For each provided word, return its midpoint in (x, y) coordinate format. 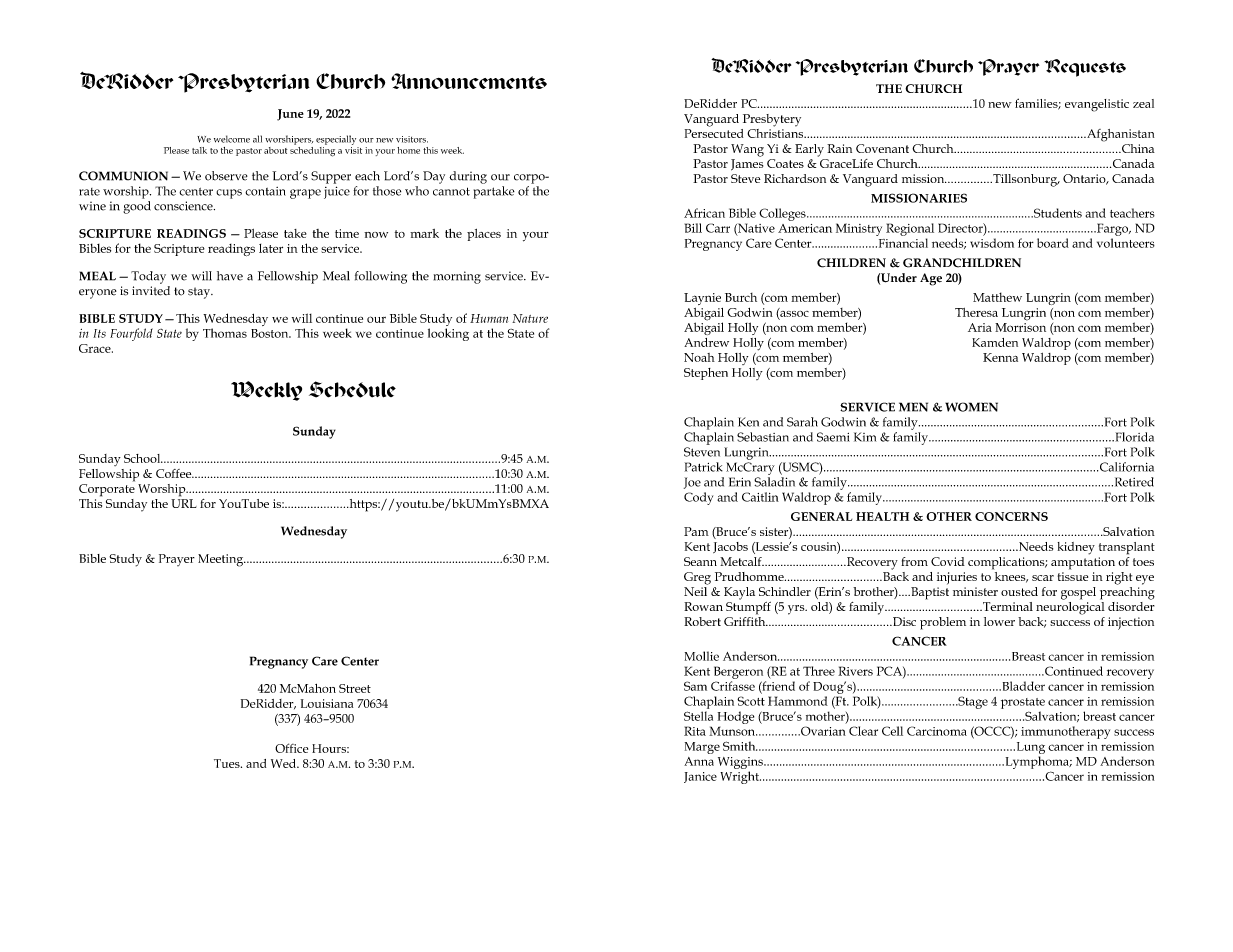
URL (184, 503)
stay (200, 293)
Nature (530, 318)
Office (291, 748)
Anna (699, 761)
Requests (1085, 68)
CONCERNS (1011, 516)
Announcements (469, 81)
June (290, 115)
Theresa (976, 312)
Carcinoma (937, 731)
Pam (696, 531)
